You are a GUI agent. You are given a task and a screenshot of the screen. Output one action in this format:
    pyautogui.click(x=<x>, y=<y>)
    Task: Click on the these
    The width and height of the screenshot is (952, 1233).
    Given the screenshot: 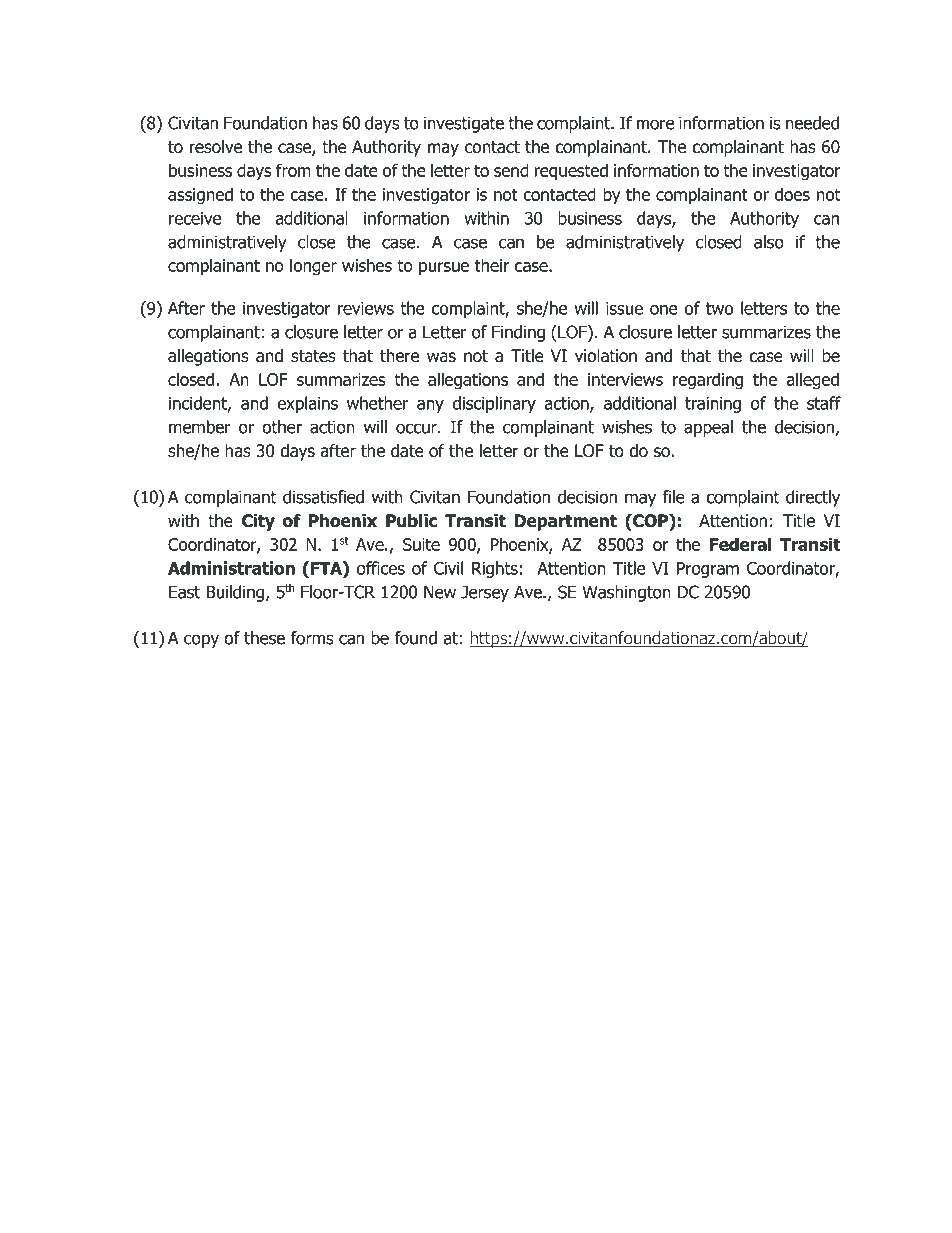 What is the action you would take?
    pyautogui.click(x=264, y=638)
